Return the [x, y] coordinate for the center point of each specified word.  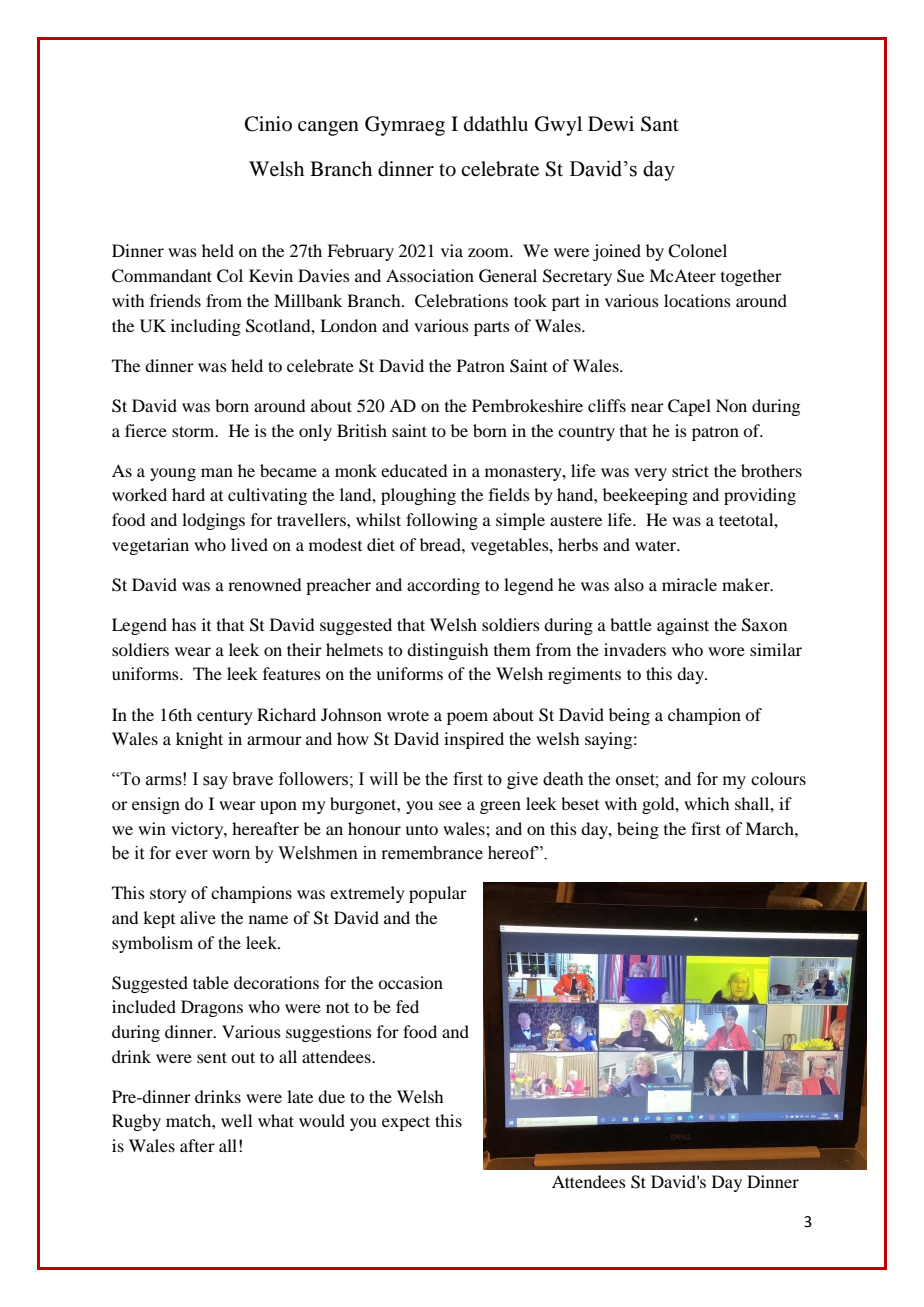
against [683, 626]
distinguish [447, 651]
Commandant [162, 276]
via [452, 250]
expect [406, 1123]
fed [407, 1006]
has [184, 624]
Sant [660, 124]
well [236, 1120]
